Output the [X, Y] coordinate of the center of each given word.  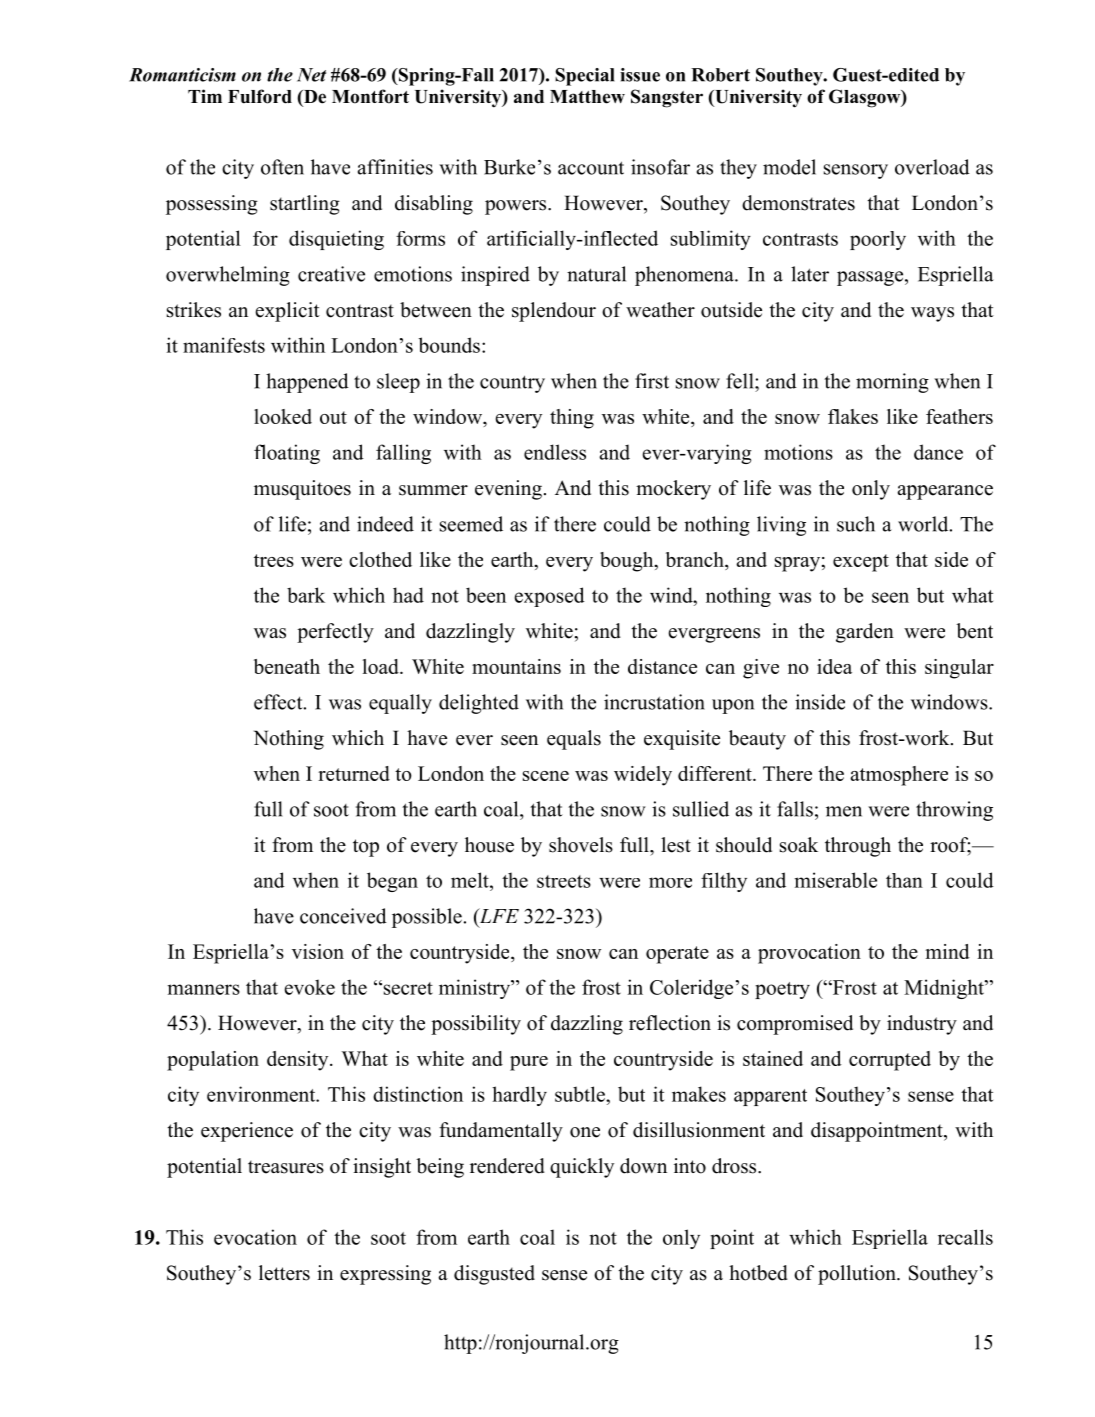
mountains [516, 666]
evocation [255, 1237]
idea [834, 666]
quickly [582, 1168]
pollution [858, 1275]
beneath [287, 666]
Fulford [260, 96]
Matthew [587, 97]
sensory [856, 171]
